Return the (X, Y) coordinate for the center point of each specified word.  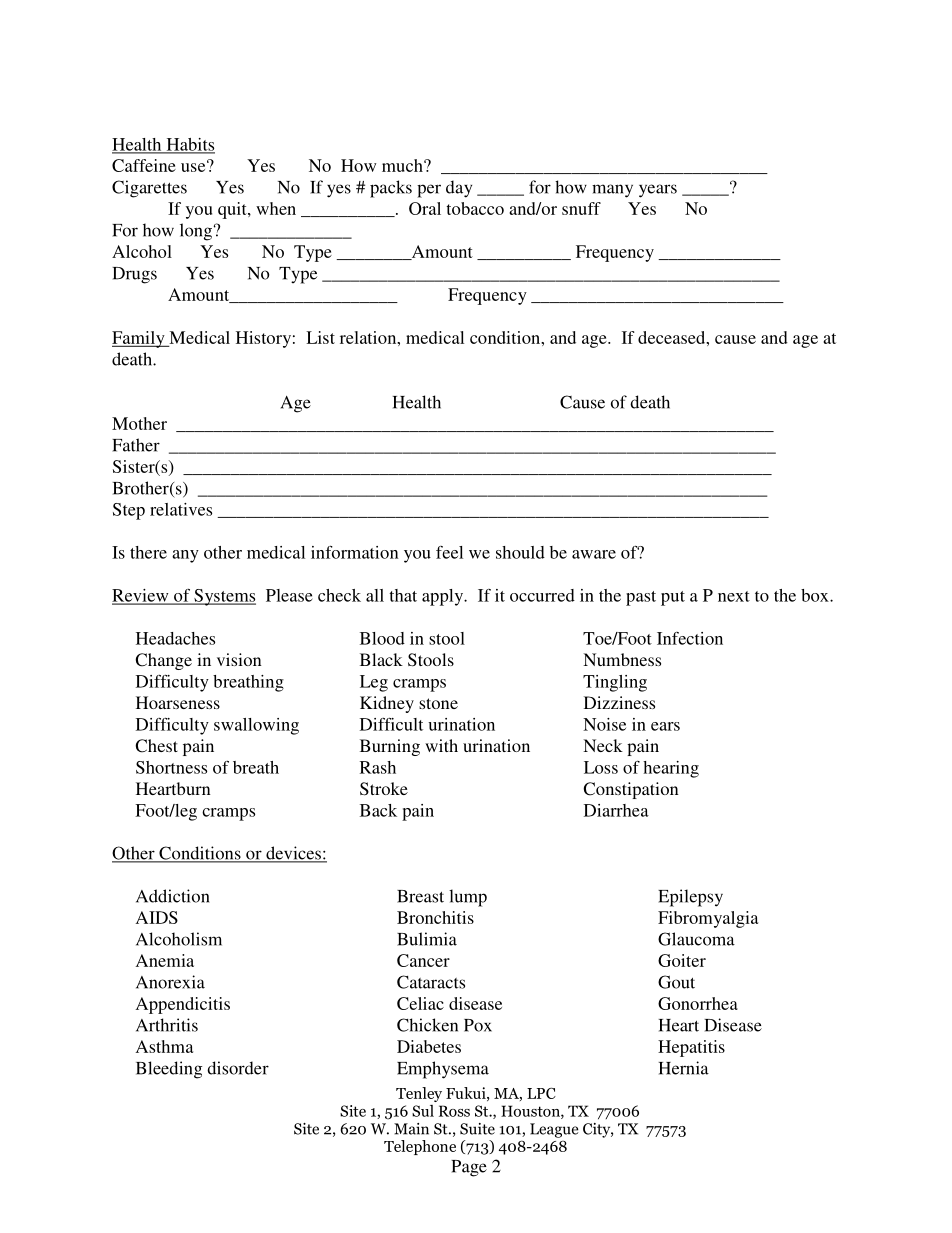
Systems (224, 597)
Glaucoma (696, 939)
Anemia (165, 960)
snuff (581, 208)
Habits (189, 145)
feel (449, 552)
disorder (238, 1068)
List (320, 337)
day (459, 189)
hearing (671, 769)
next (734, 596)
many (612, 191)
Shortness (171, 767)
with (441, 745)
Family (139, 339)
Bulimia (427, 939)
